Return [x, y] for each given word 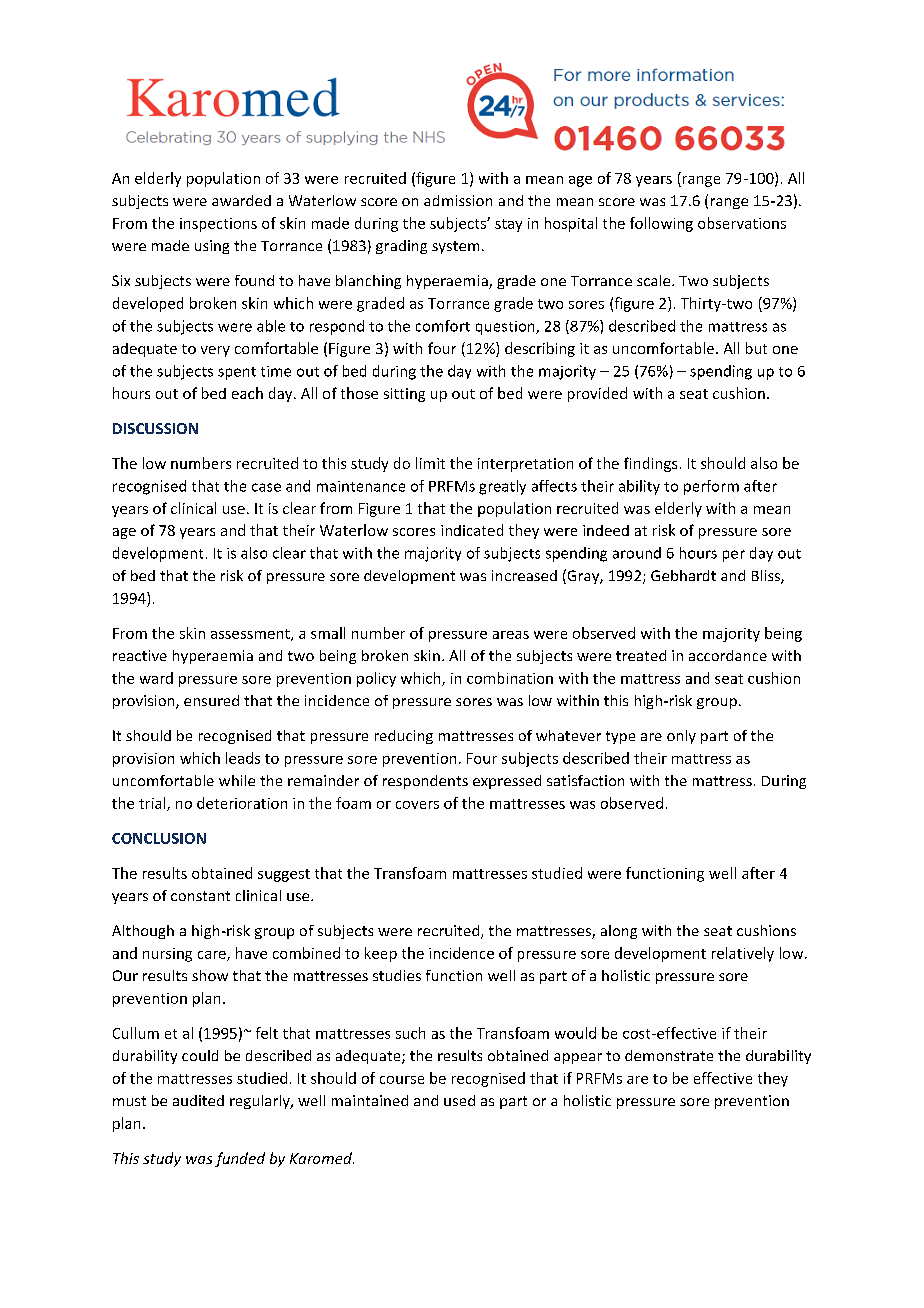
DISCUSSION [155, 428]
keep [381, 954]
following [661, 224]
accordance [728, 655]
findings [650, 464]
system [455, 247]
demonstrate [669, 1055]
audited [198, 1100]
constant [200, 896]
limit [430, 463]
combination [510, 678]
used [459, 1100]
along [619, 932]
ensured [211, 700]
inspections [218, 225]
